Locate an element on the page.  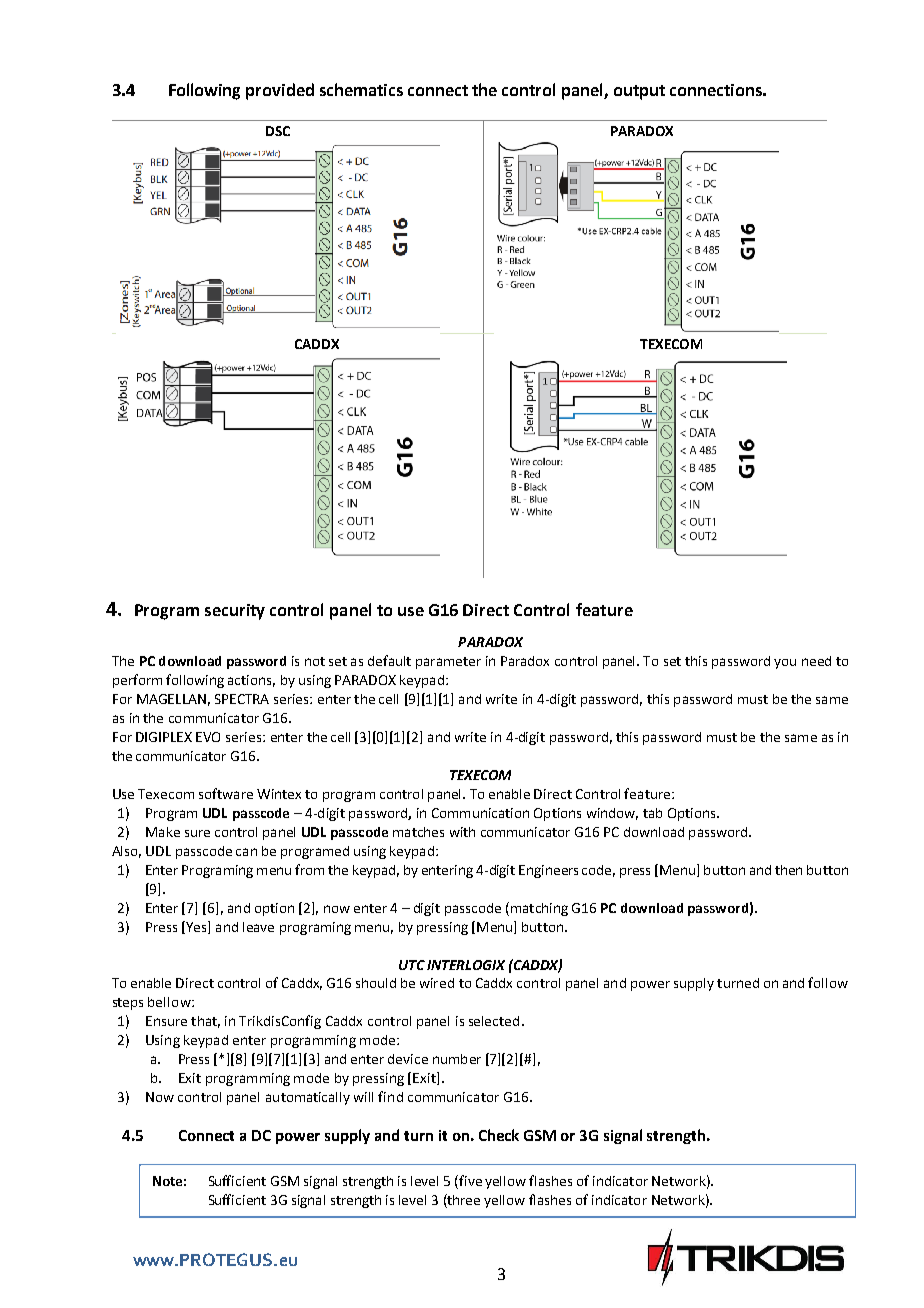
parameter is located at coordinates (448, 663).
